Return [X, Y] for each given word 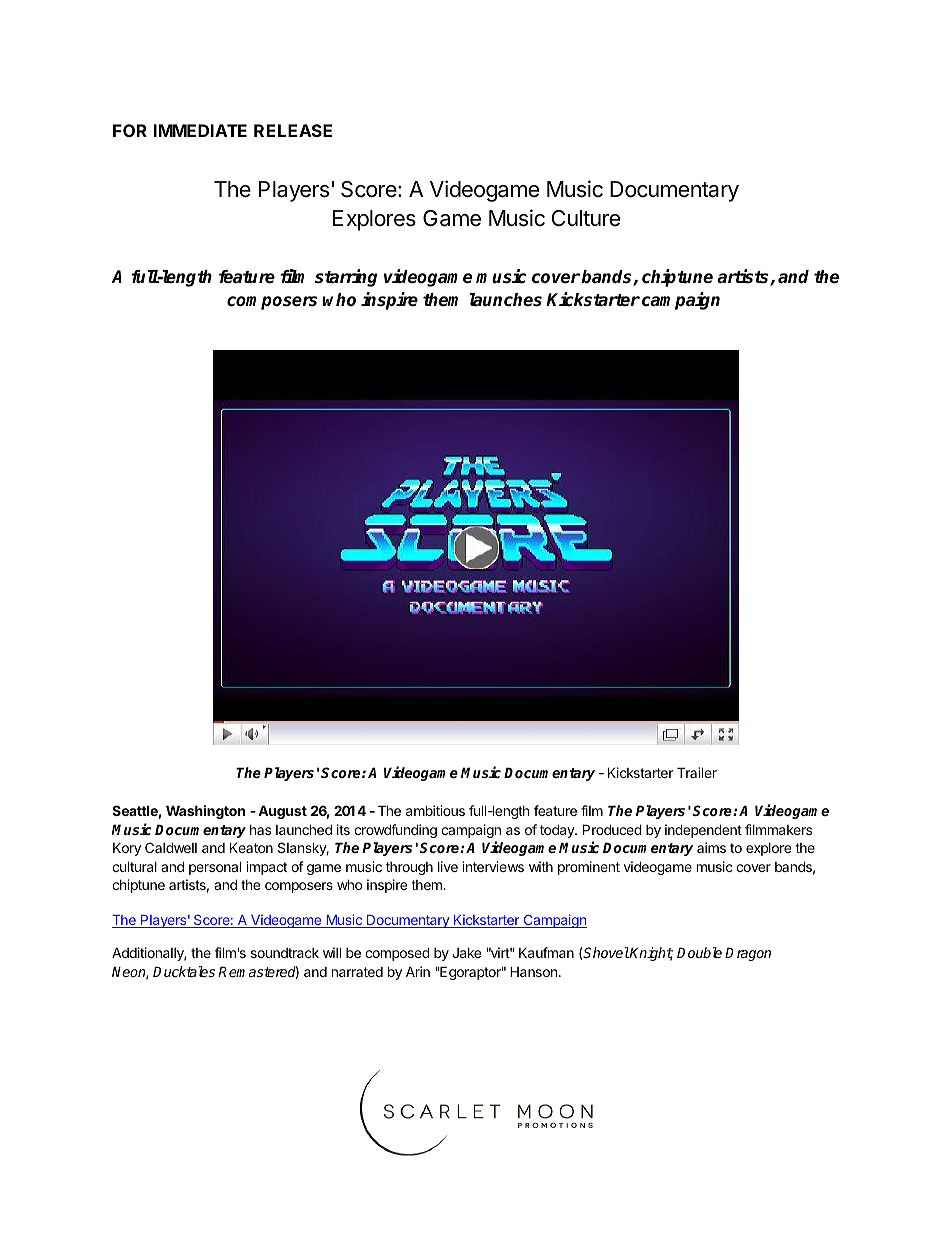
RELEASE [293, 130]
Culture [586, 218]
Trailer [697, 772]
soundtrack [285, 953]
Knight [651, 954]
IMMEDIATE [200, 130]
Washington [205, 812]
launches [506, 300]
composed [397, 954]
